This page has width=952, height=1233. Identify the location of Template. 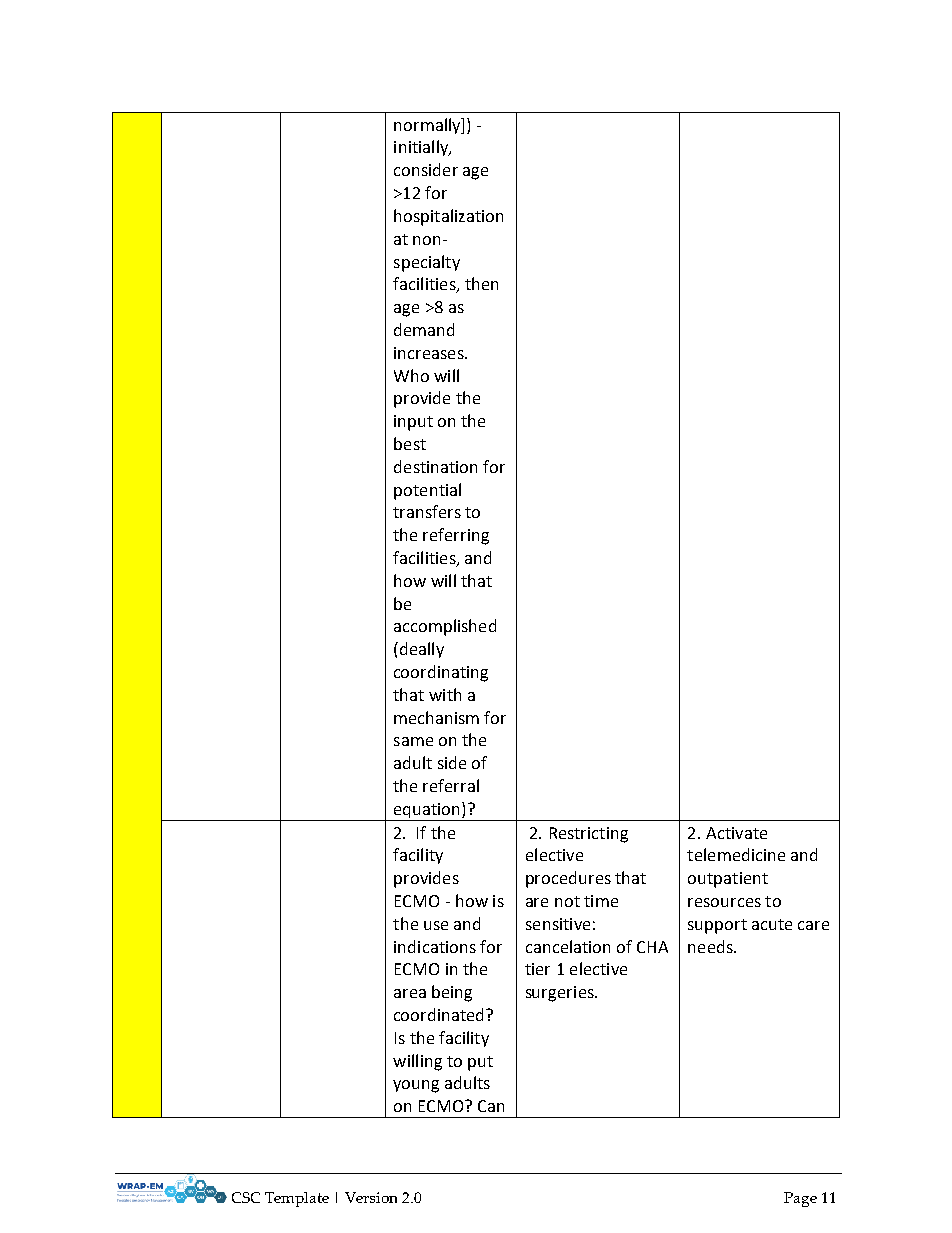
(297, 1199).
